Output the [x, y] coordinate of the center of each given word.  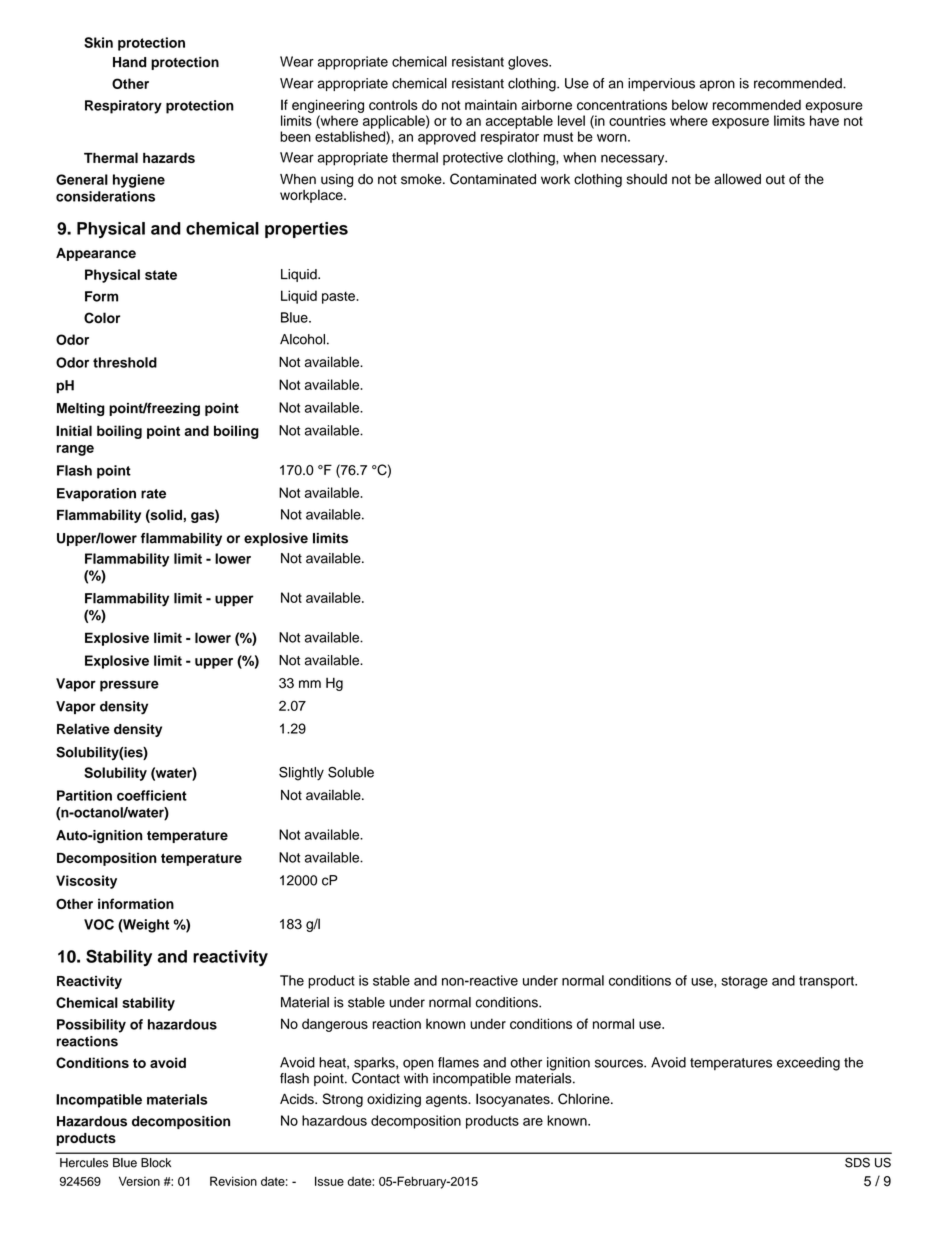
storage [744, 982]
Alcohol [302, 339]
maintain [491, 104]
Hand [129, 62]
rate [153, 494]
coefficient [152, 795]
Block [156, 1163]
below [690, 104]
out [775, 180]
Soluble [351, 772]
